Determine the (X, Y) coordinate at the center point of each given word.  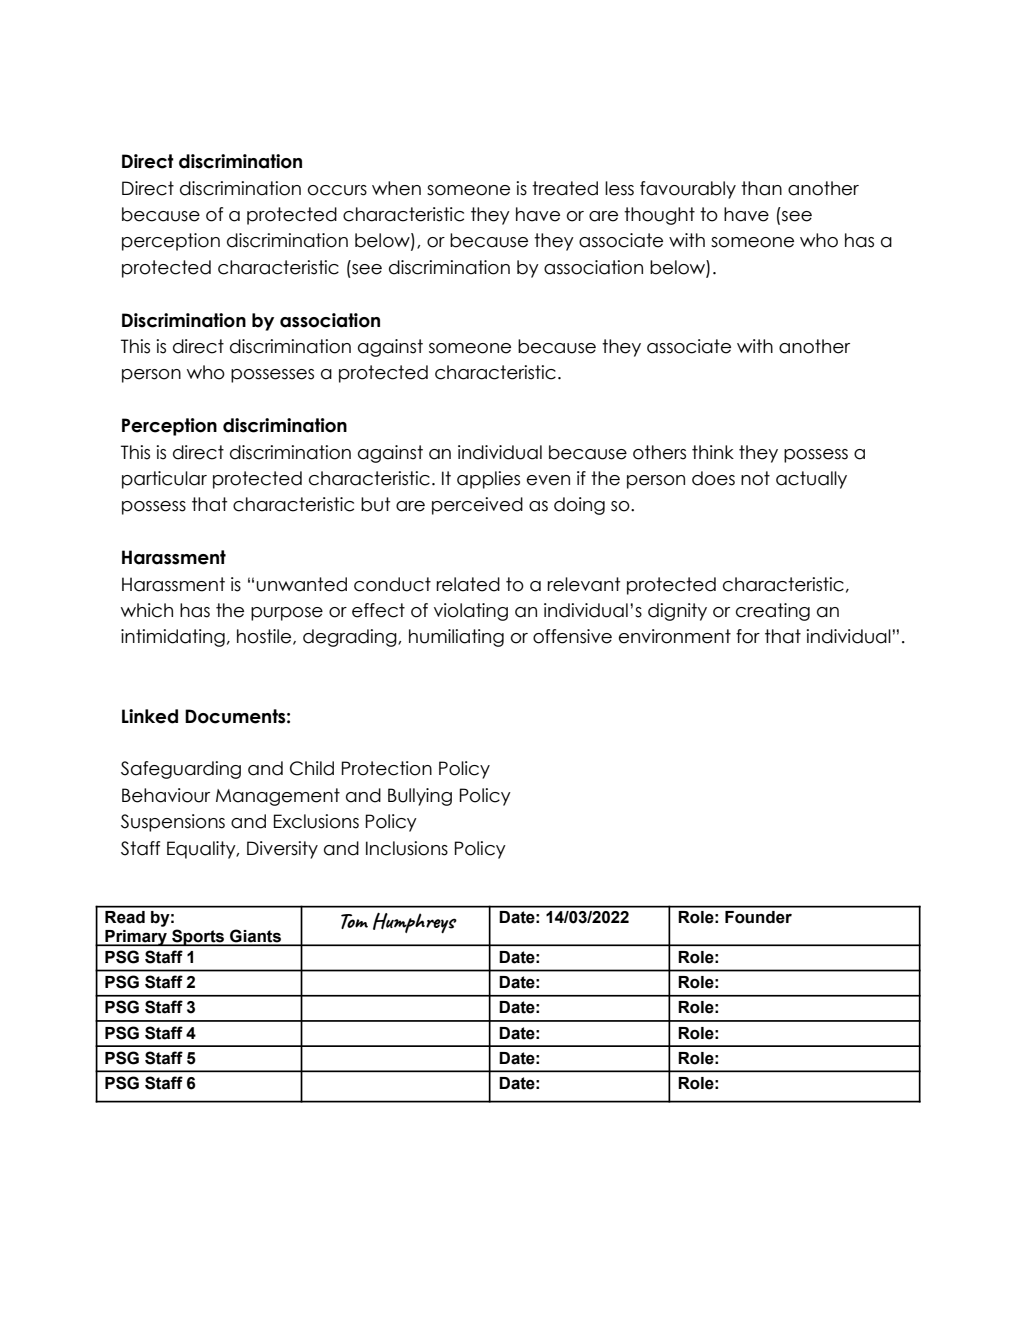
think (713, 452)
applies (488, 480)
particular (164, 480)
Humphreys (415, 923)
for (748, 636)
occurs (337, 190)
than (761, 188)
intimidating (173, 638)
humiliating (456, 638)
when (396, 188)
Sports (198, 937)
